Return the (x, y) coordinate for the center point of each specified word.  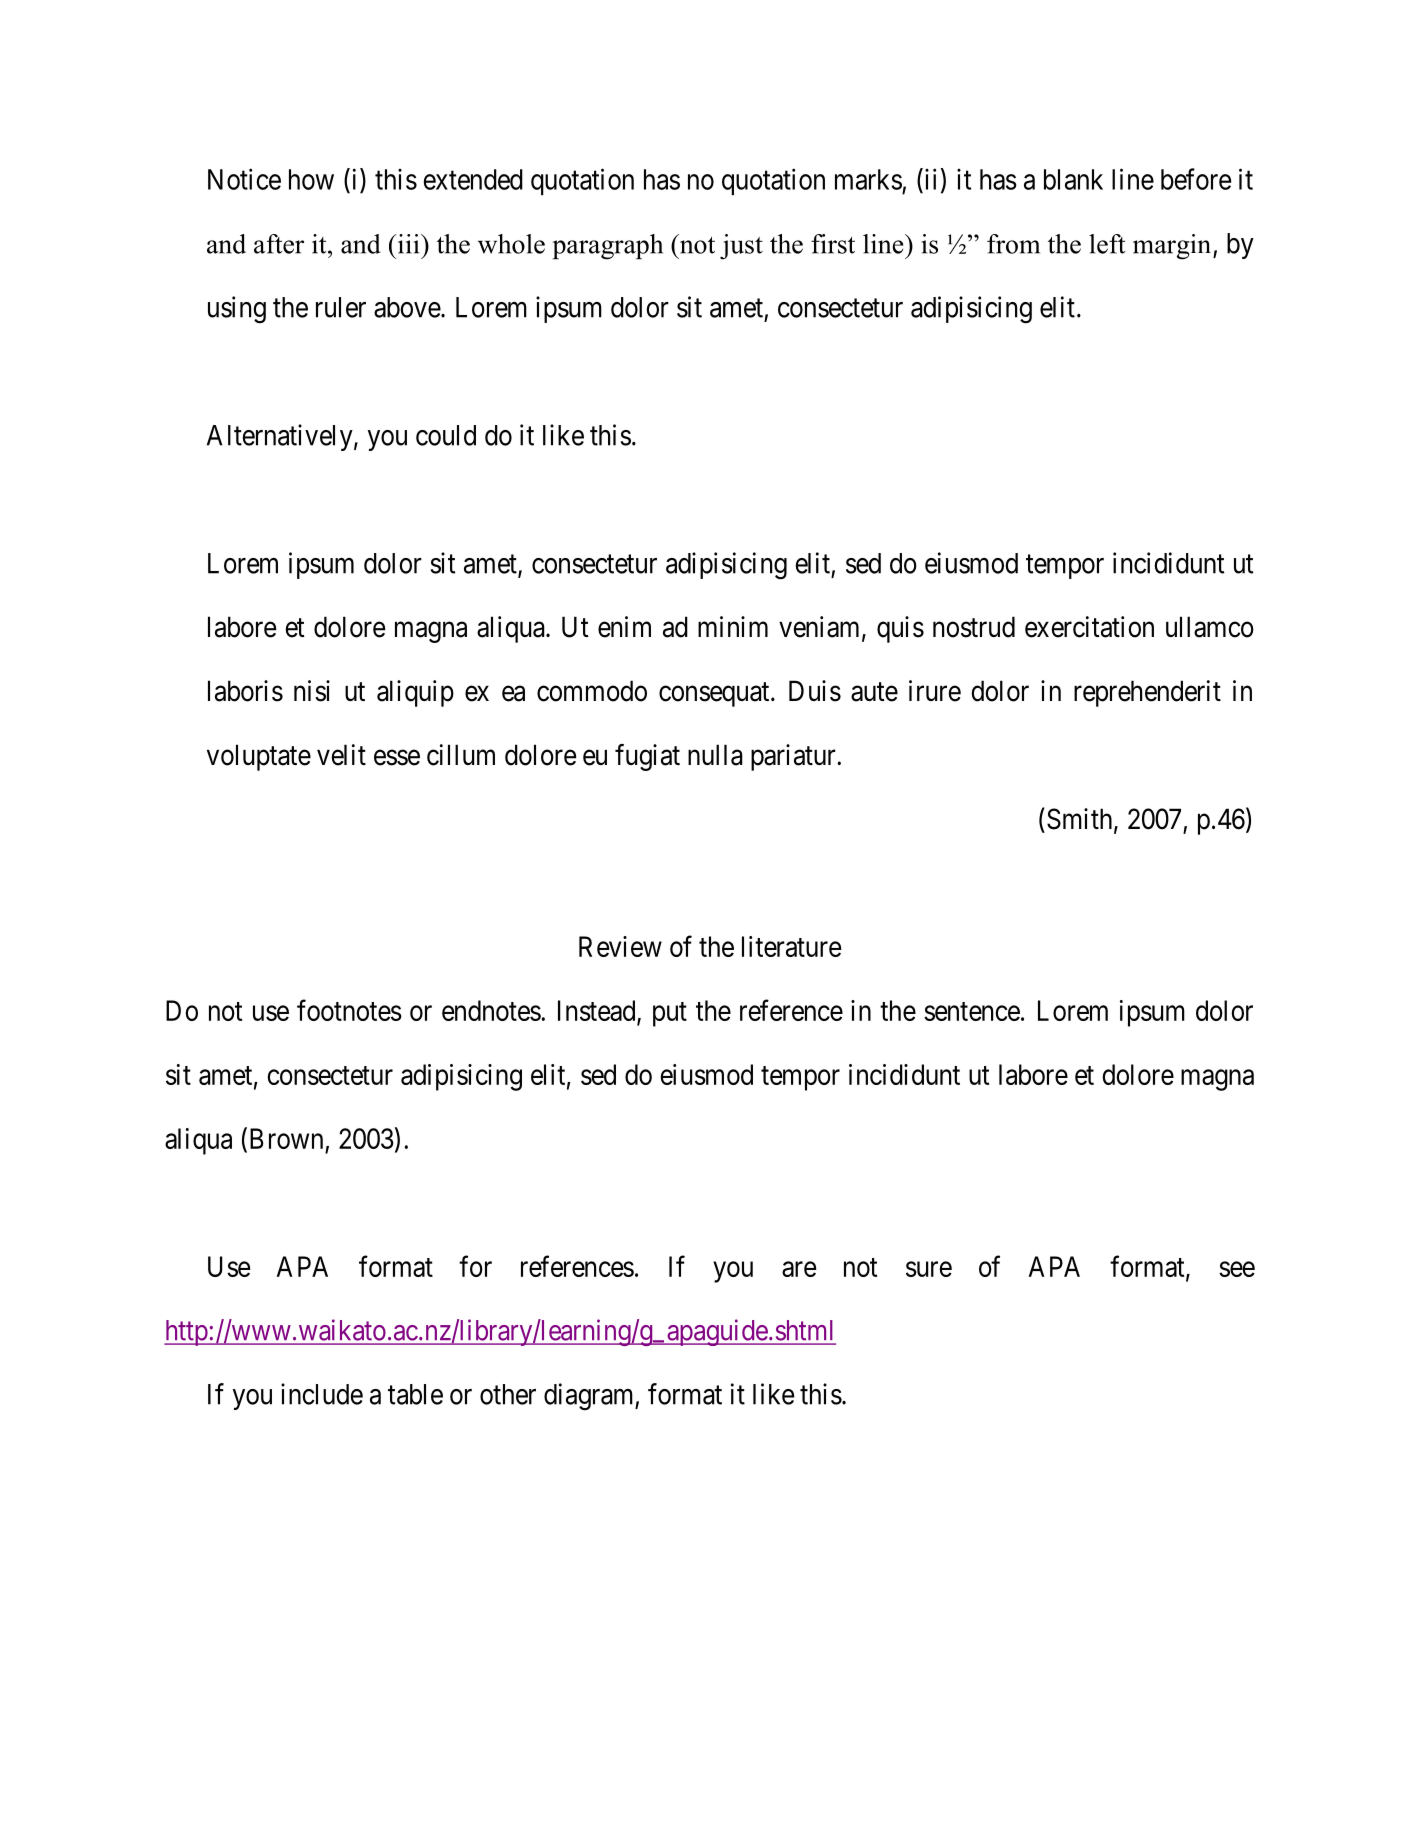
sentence (972, 1011)
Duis (815, 691)
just (741, 247)
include (322, 1394)
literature (791, 946)
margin (1173, 247)
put (670, 1014)
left (1107, 244)
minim (733, 626)
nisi (312, 691)
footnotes (349, 1010)
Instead (598, 1012)
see (1237, 1269)
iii (408, 244)
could (446, 435)
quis (900, 629)
